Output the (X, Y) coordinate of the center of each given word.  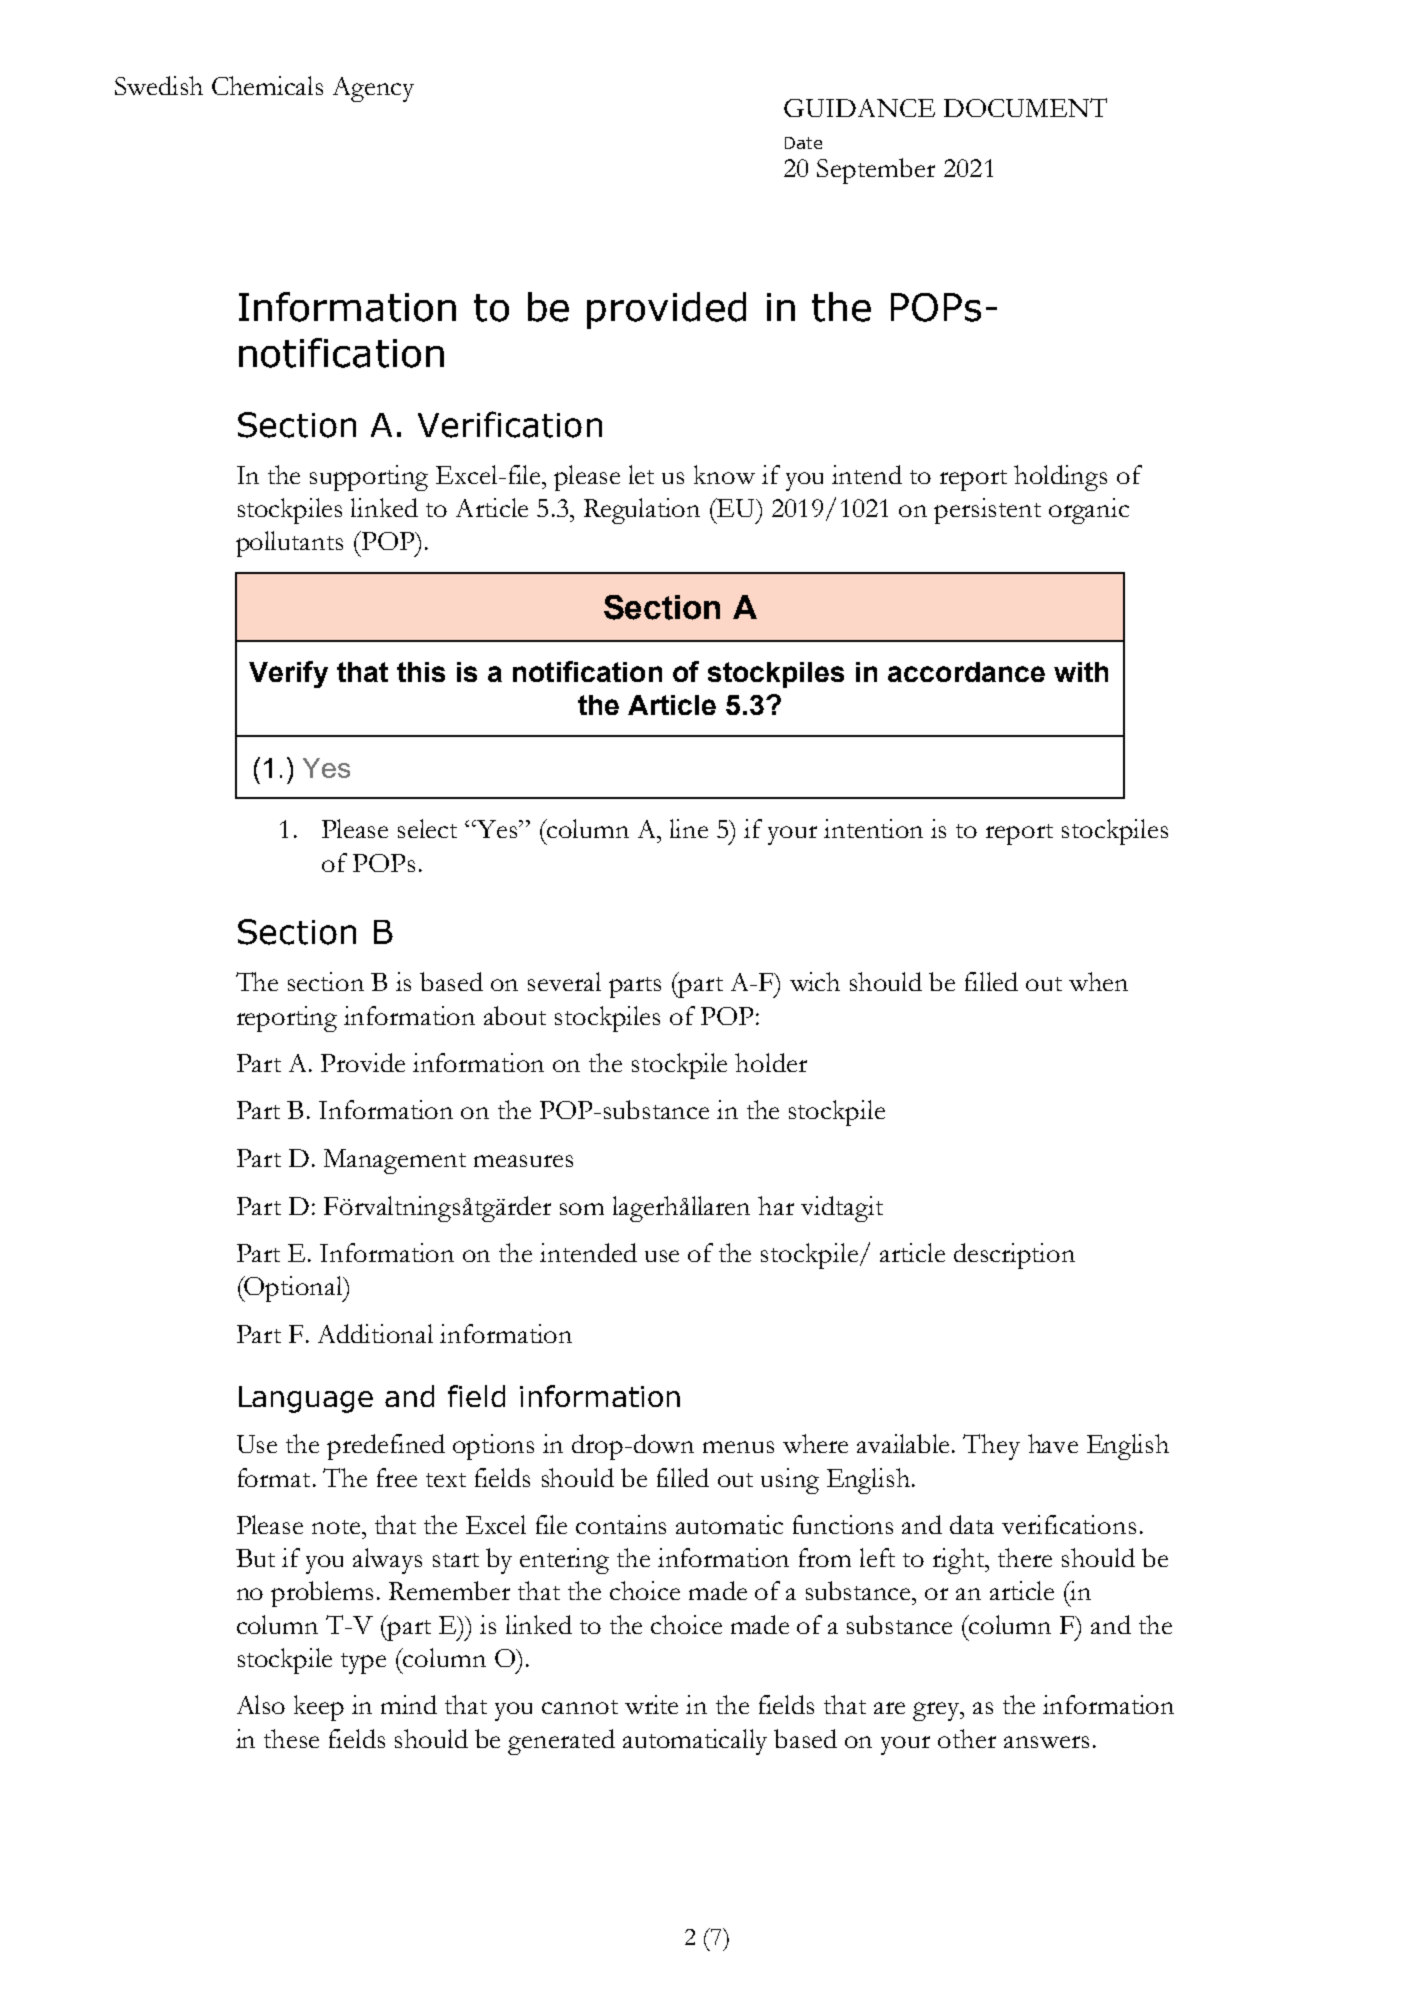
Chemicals (267, 85)
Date (803, 143)
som (582, 1209)
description (1014, 1256)
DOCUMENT (1025, 107)
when (1098, 981)
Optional (294, 1289)
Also (261, 1704)
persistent (987, 511)
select (427, 828)
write (651, 1704)
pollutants (289, 544)
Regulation (642, 511)
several (564, 981)
